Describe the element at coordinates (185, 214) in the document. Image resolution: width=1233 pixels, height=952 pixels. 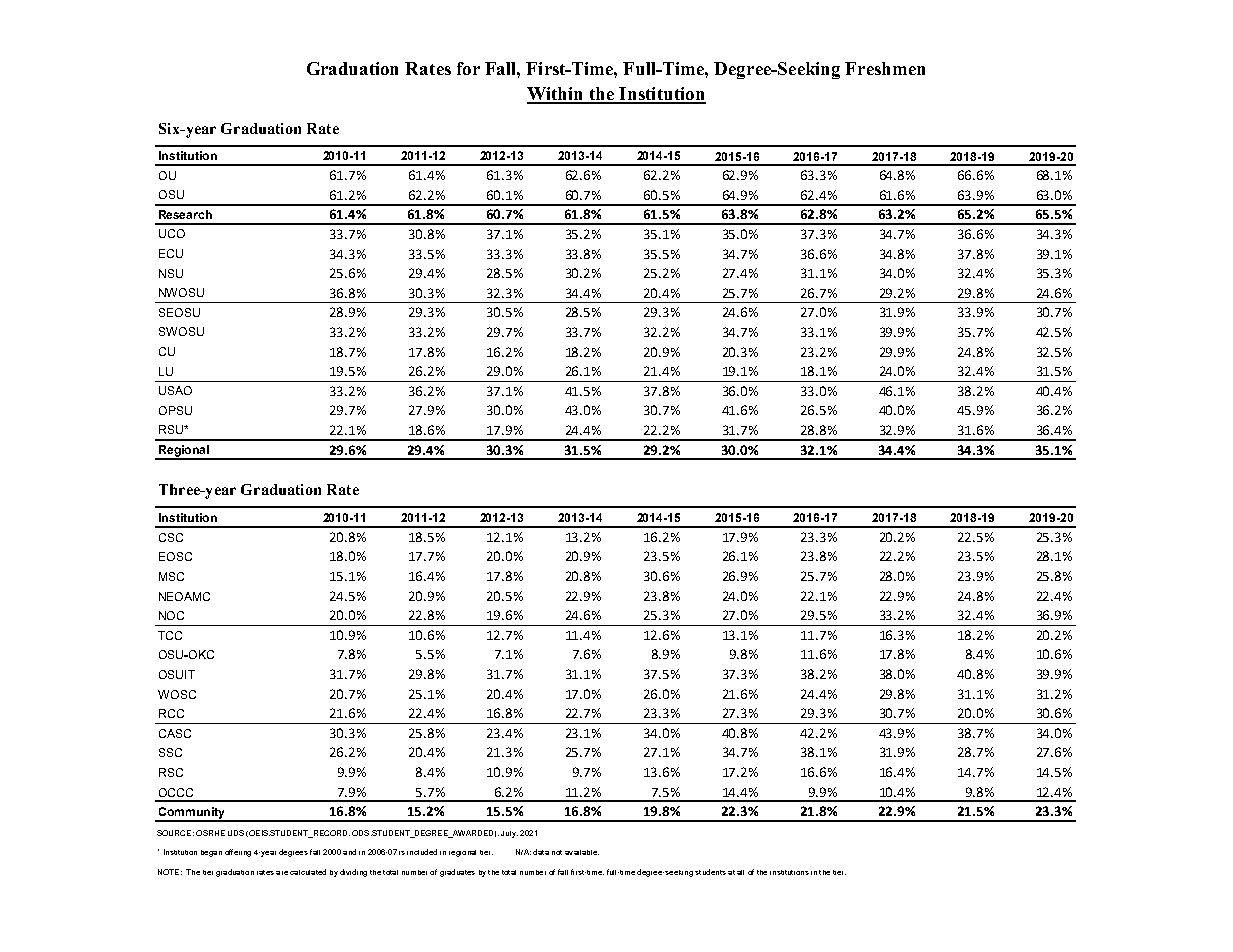
I see `Research` at that location.
